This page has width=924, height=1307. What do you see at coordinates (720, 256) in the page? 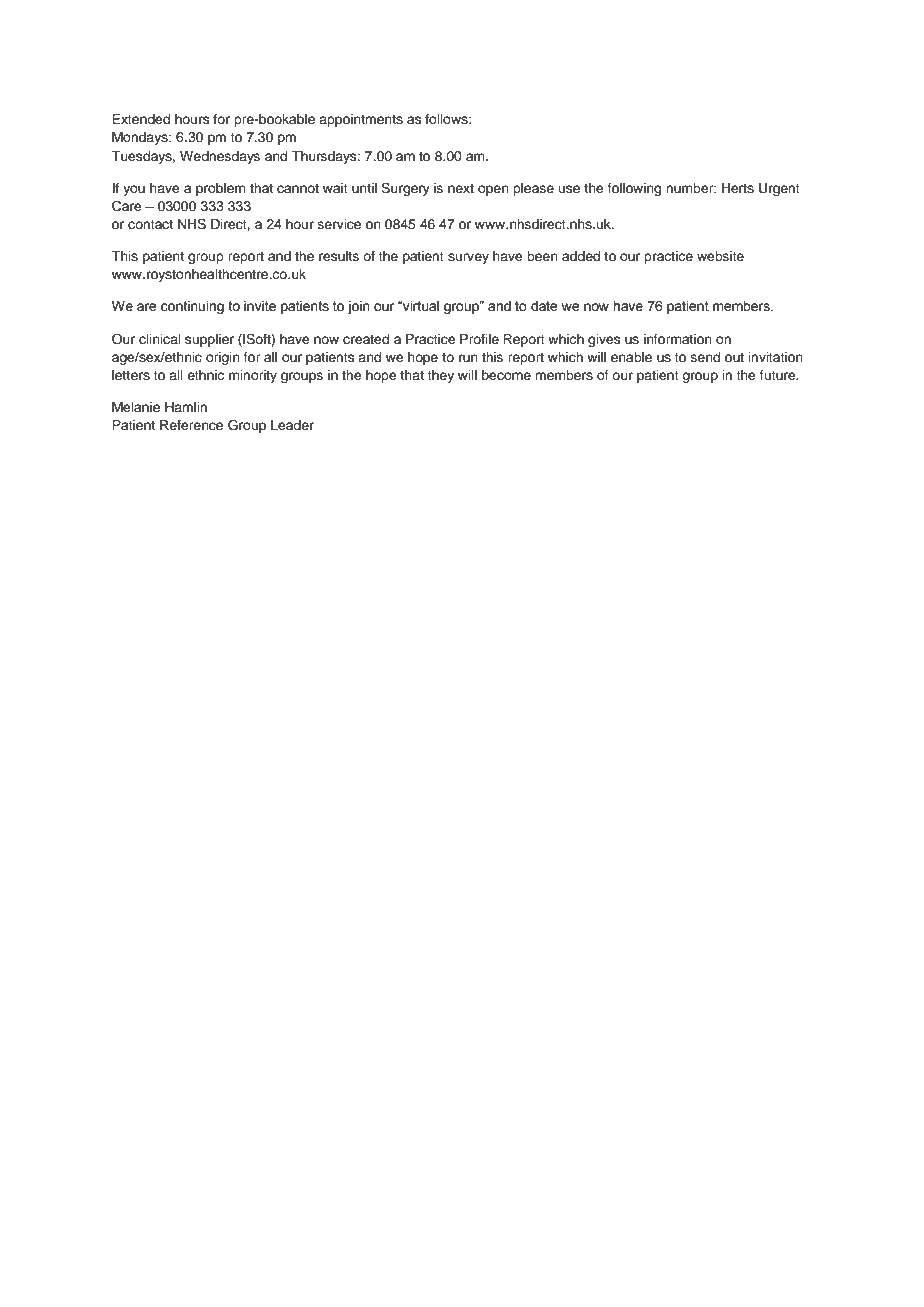
I see `website` at bounding box center [720, 256].
